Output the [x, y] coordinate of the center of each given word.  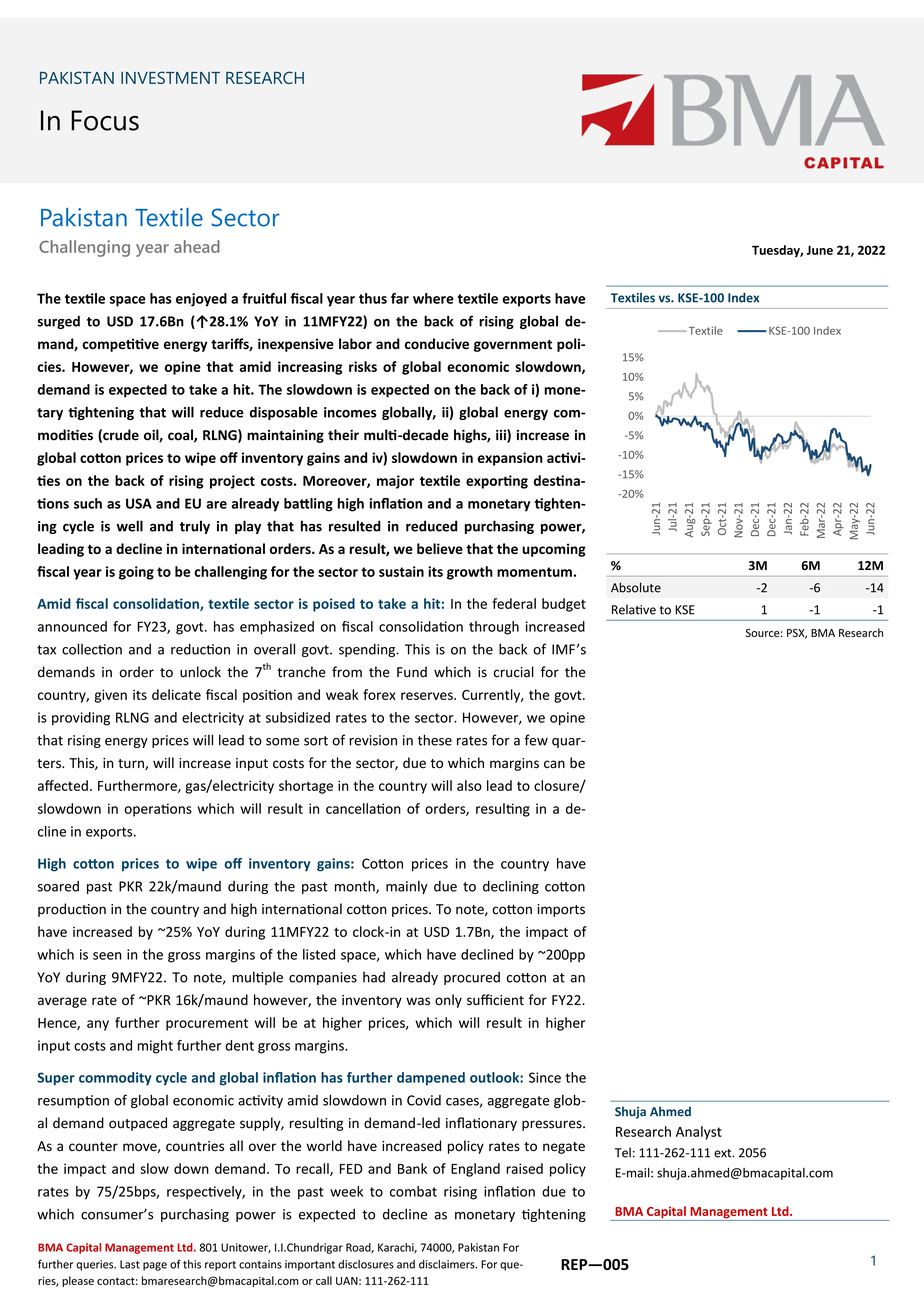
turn [132, 764]
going [136, 573]
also [469, 785]
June [819, 250]
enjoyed [201, 300]
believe [440, 548]
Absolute [636, 587]
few [536, 740]
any [98, 1025]
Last [130, 1264]
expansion [510, 459]
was [418, 1001]
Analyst [699, 1133]
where [433, 298]
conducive [437, 343]
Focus [105, 120]
